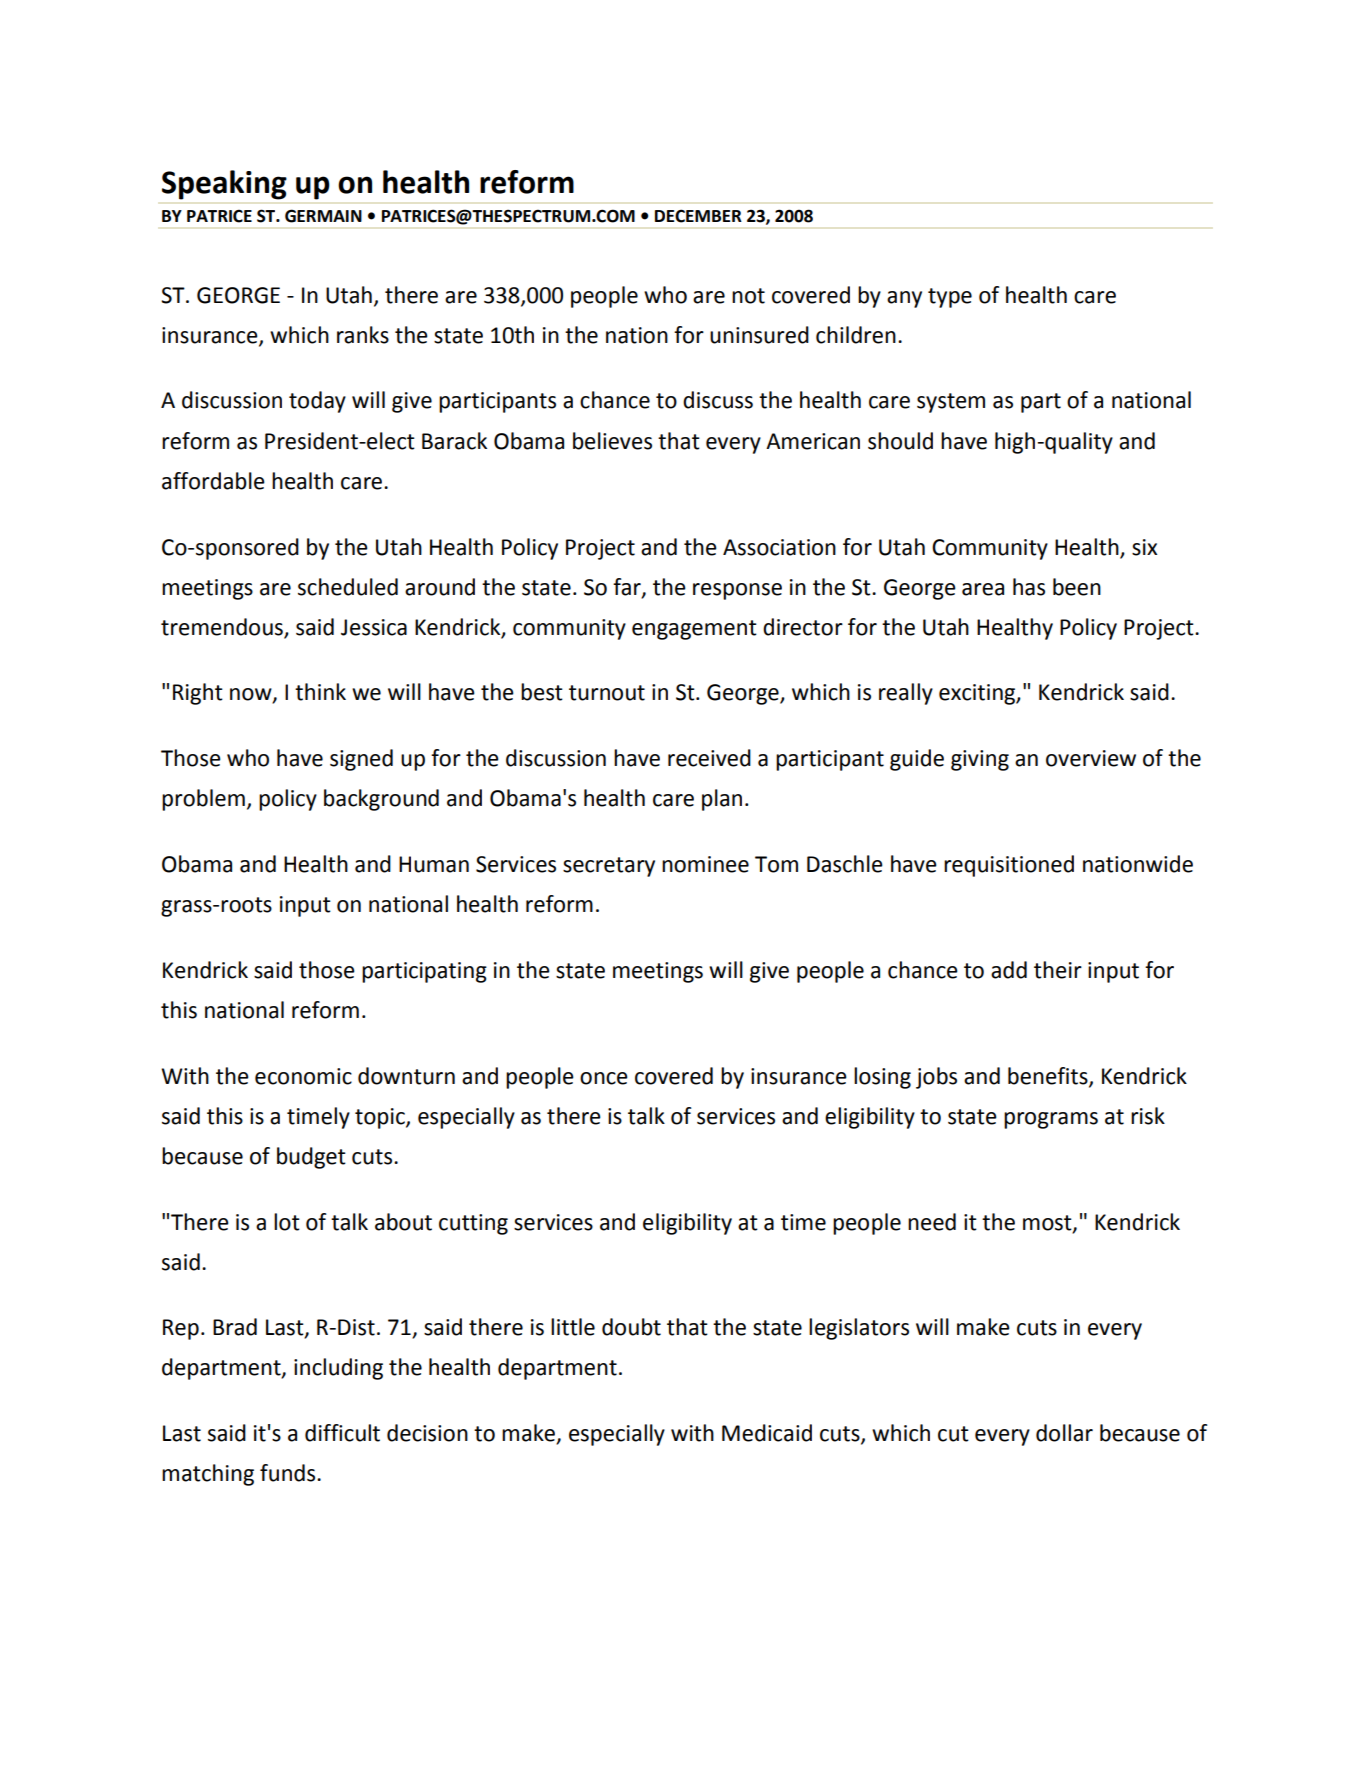  What do you see at coordinates (348, 587) in the screenshot?
I see `scheduled` at bounding box center [348, 587].
